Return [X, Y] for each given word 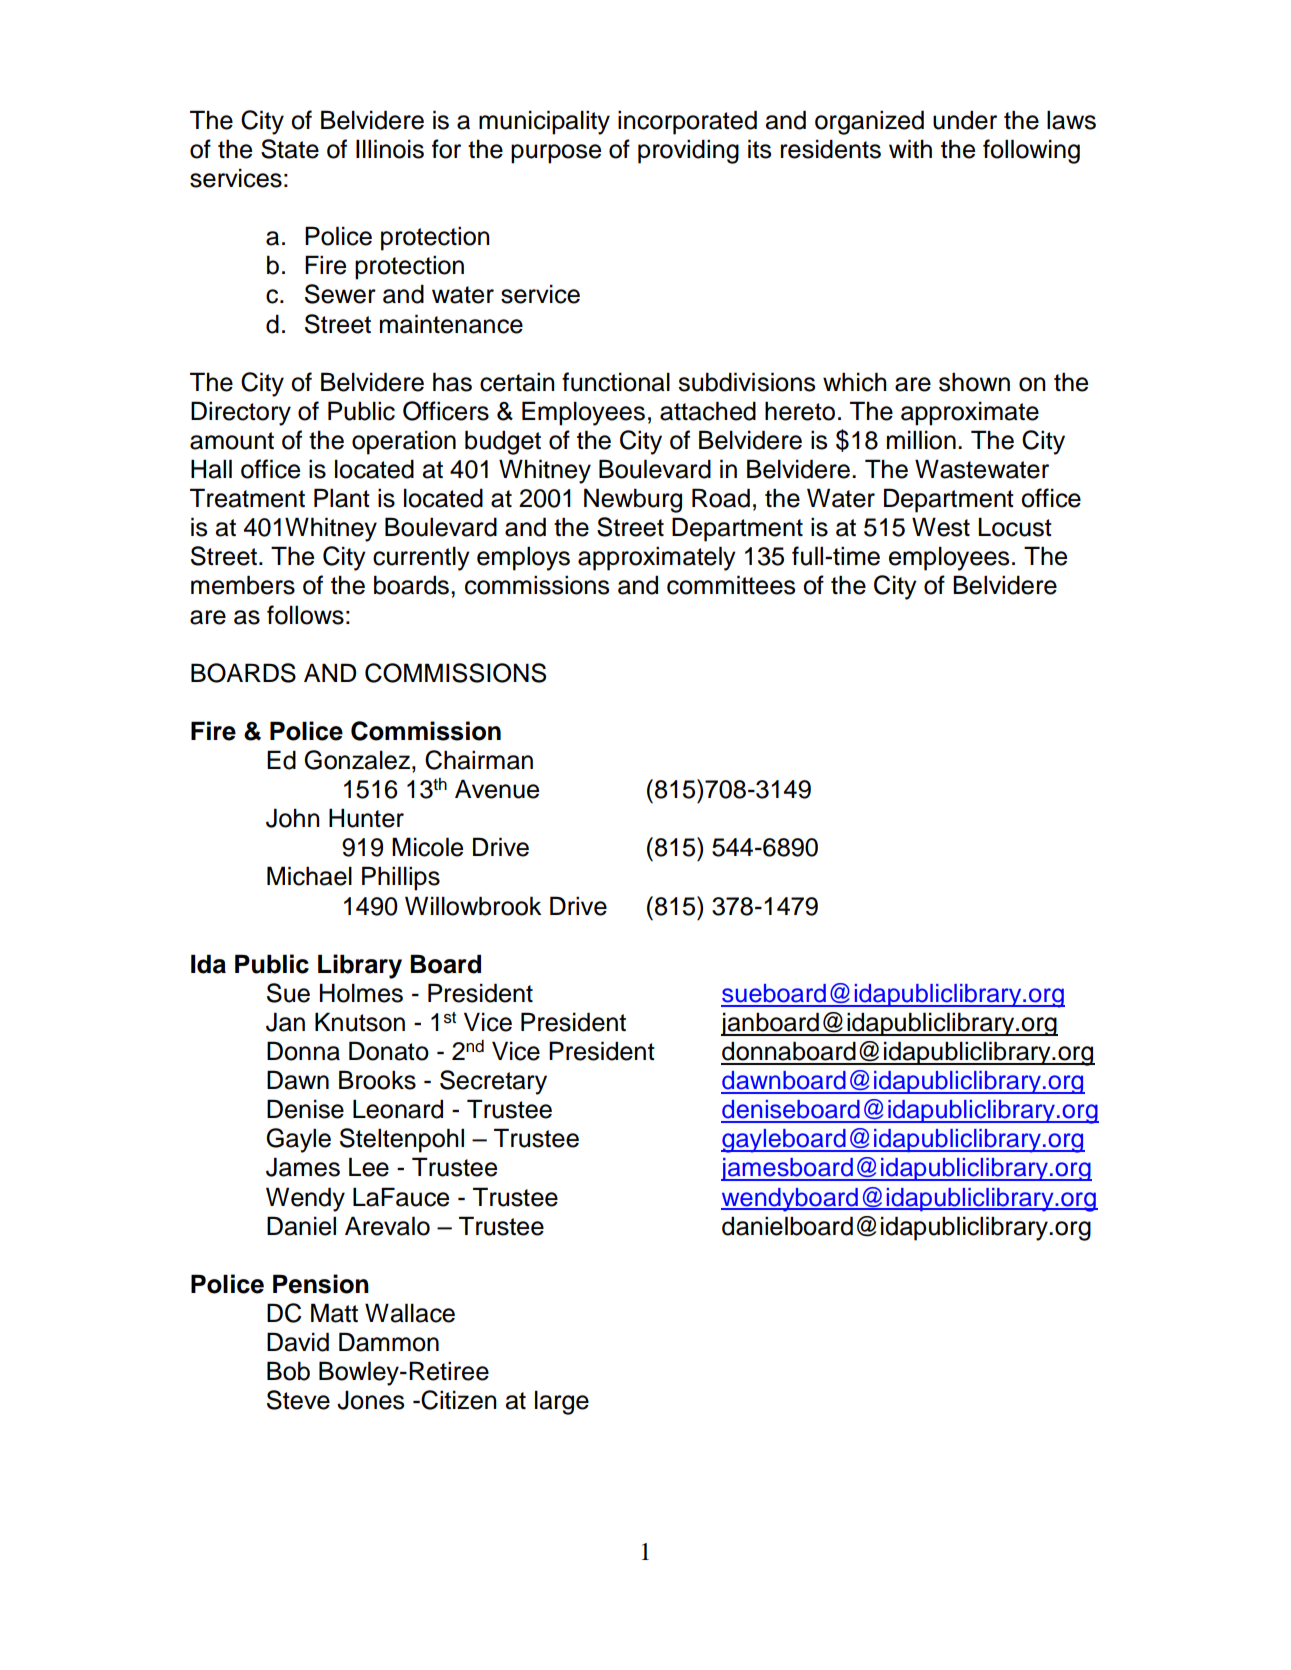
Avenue [497, 789]
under [965, 120]
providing [688, 151]
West [941, 527]
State [290, 149]
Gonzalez [357, 760]
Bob [288, 1371]
